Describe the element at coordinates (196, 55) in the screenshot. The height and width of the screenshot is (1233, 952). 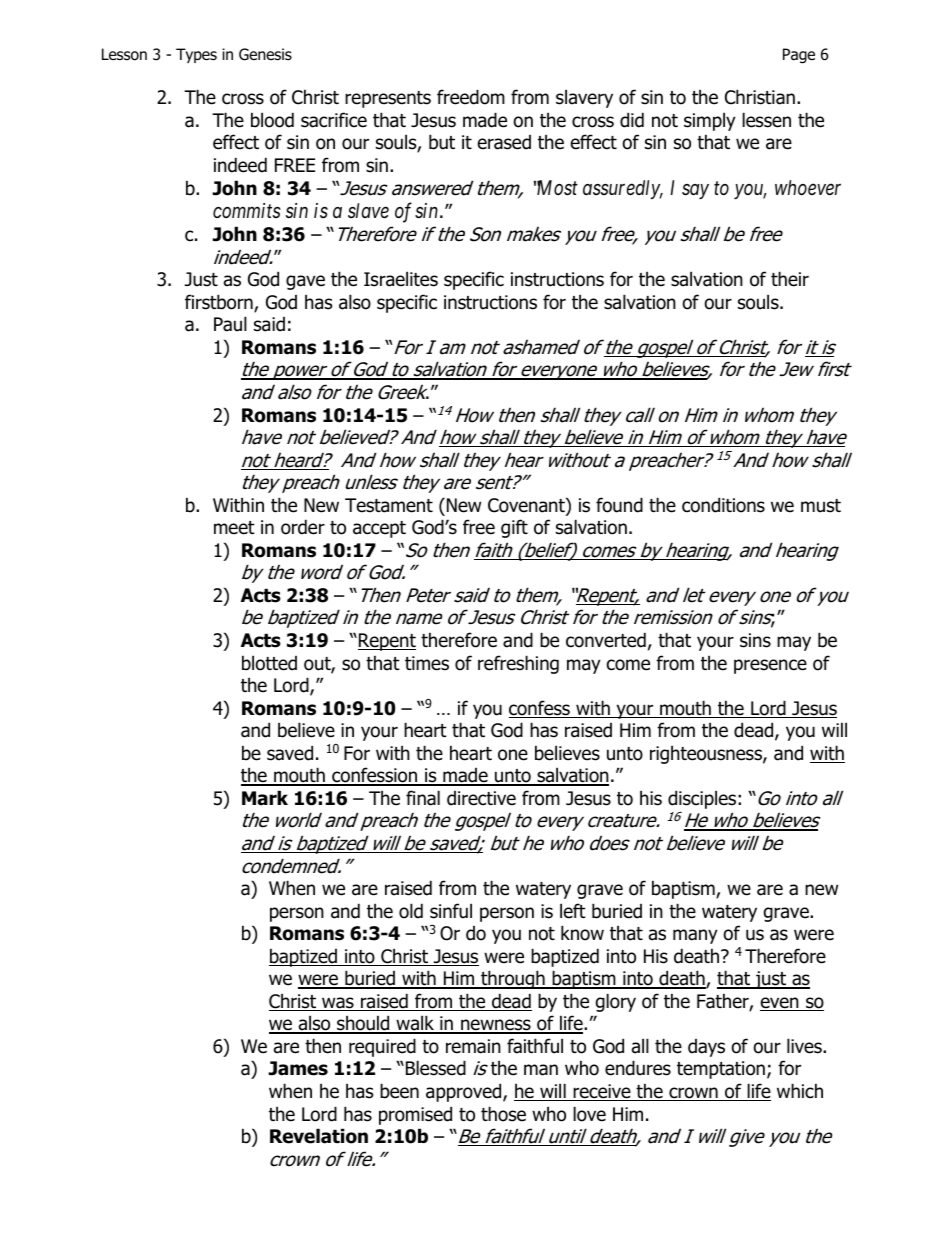
I see `Types` at that location.
